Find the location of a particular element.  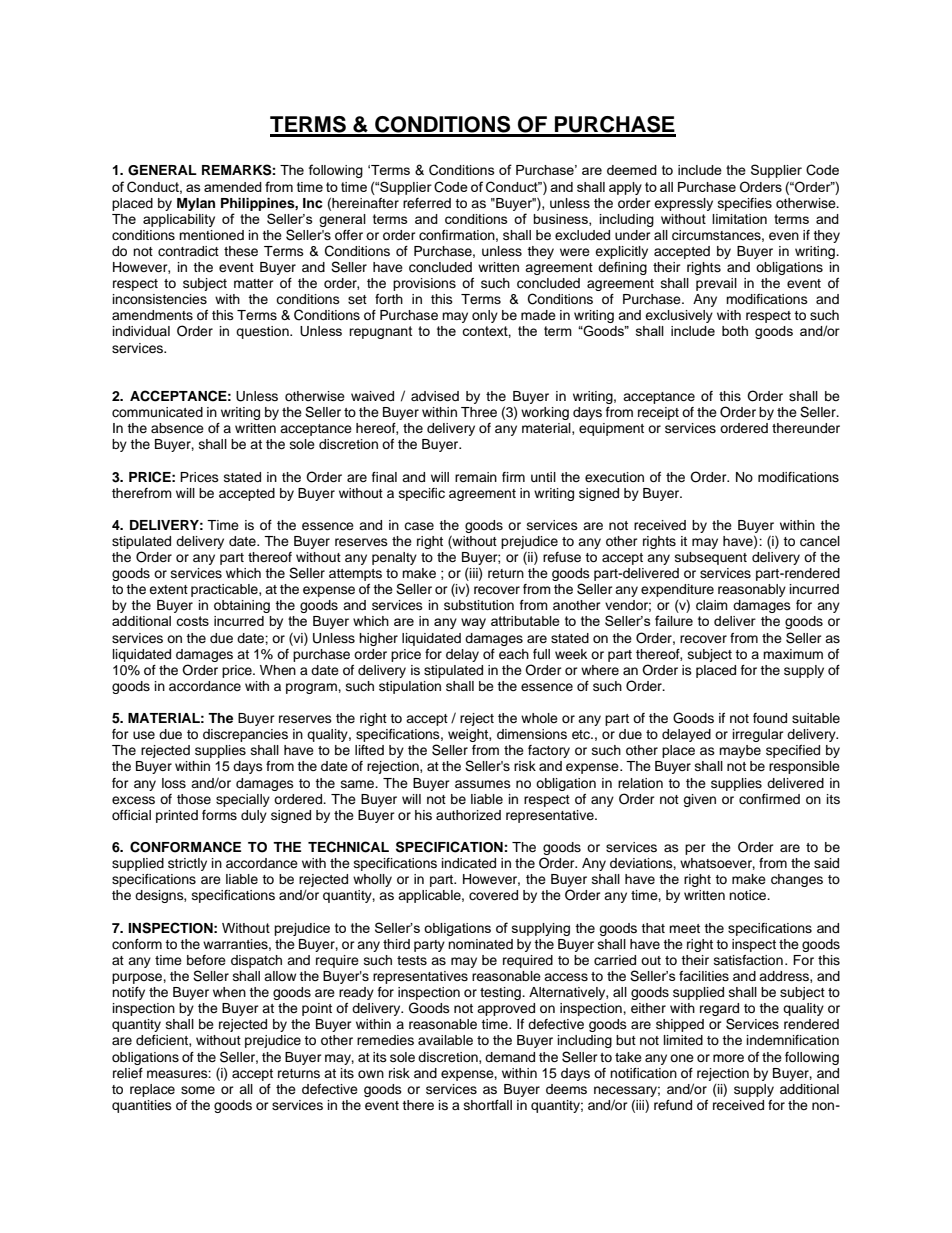

referred is located at coordinates (427, 203).
